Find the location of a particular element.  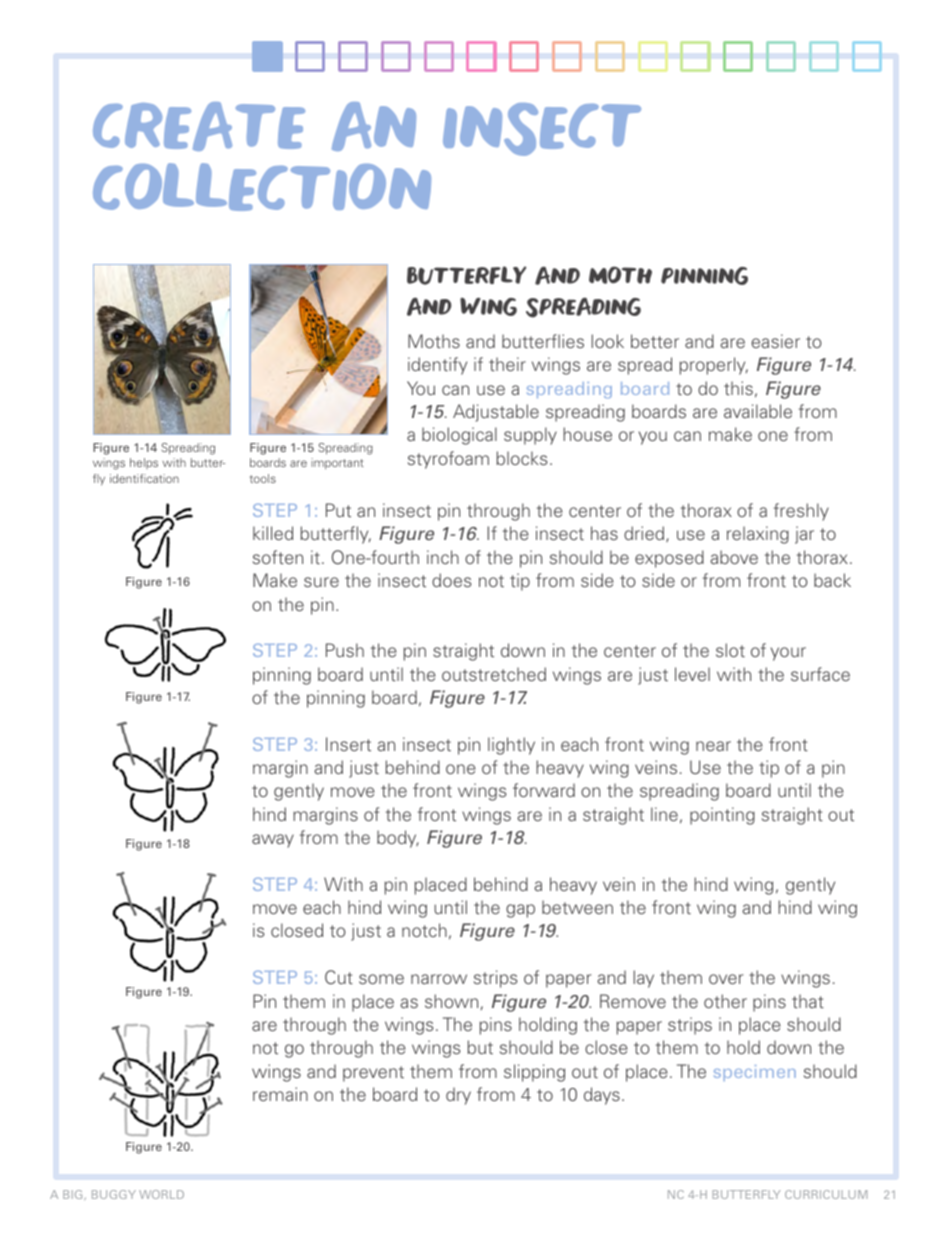

away is located at coordinates (273, 841).
